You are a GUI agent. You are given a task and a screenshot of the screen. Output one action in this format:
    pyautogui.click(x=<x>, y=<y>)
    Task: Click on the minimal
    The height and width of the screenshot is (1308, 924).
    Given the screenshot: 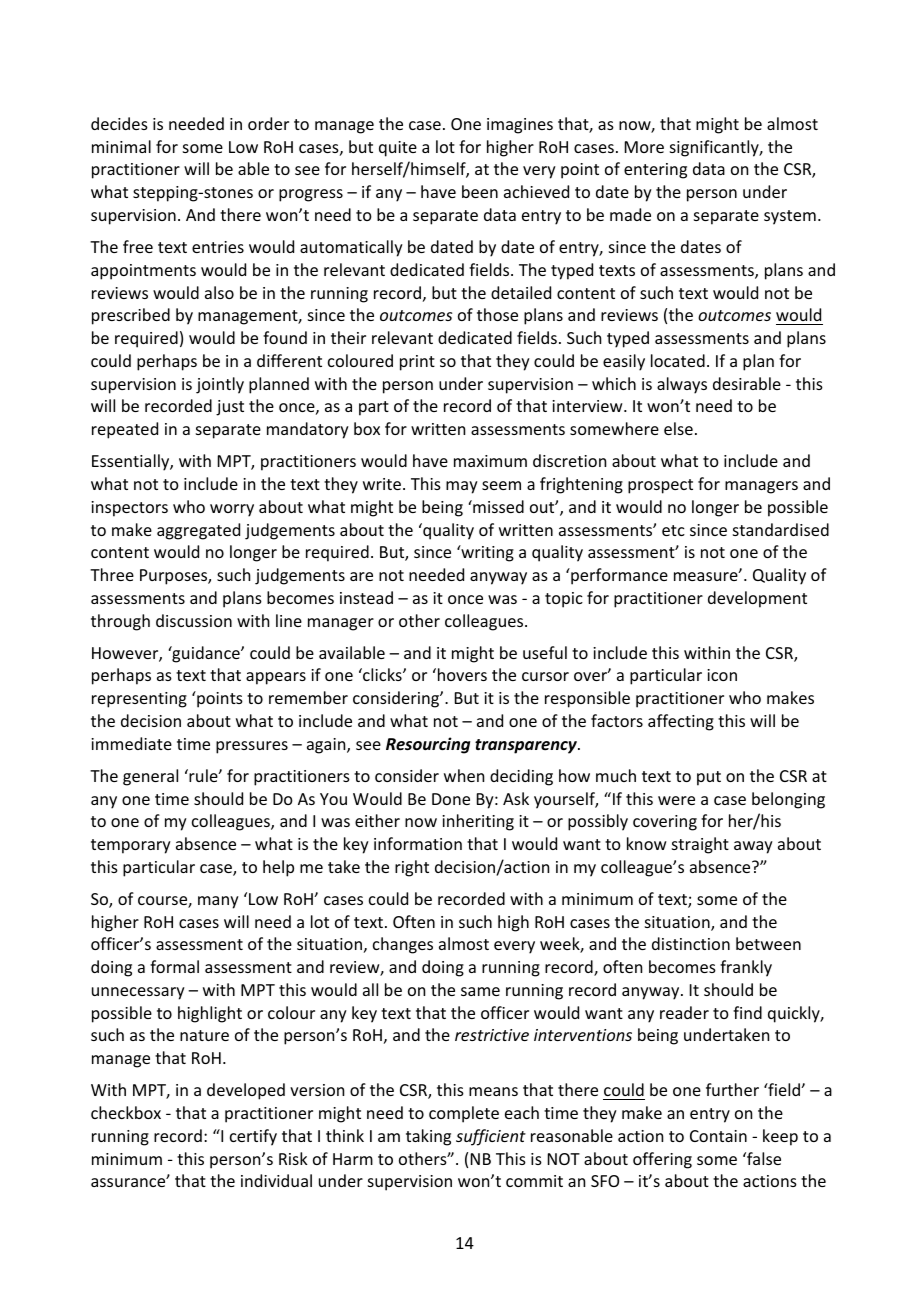 What is the action you would take?
    pyautogui.click(x=121, y=146)
